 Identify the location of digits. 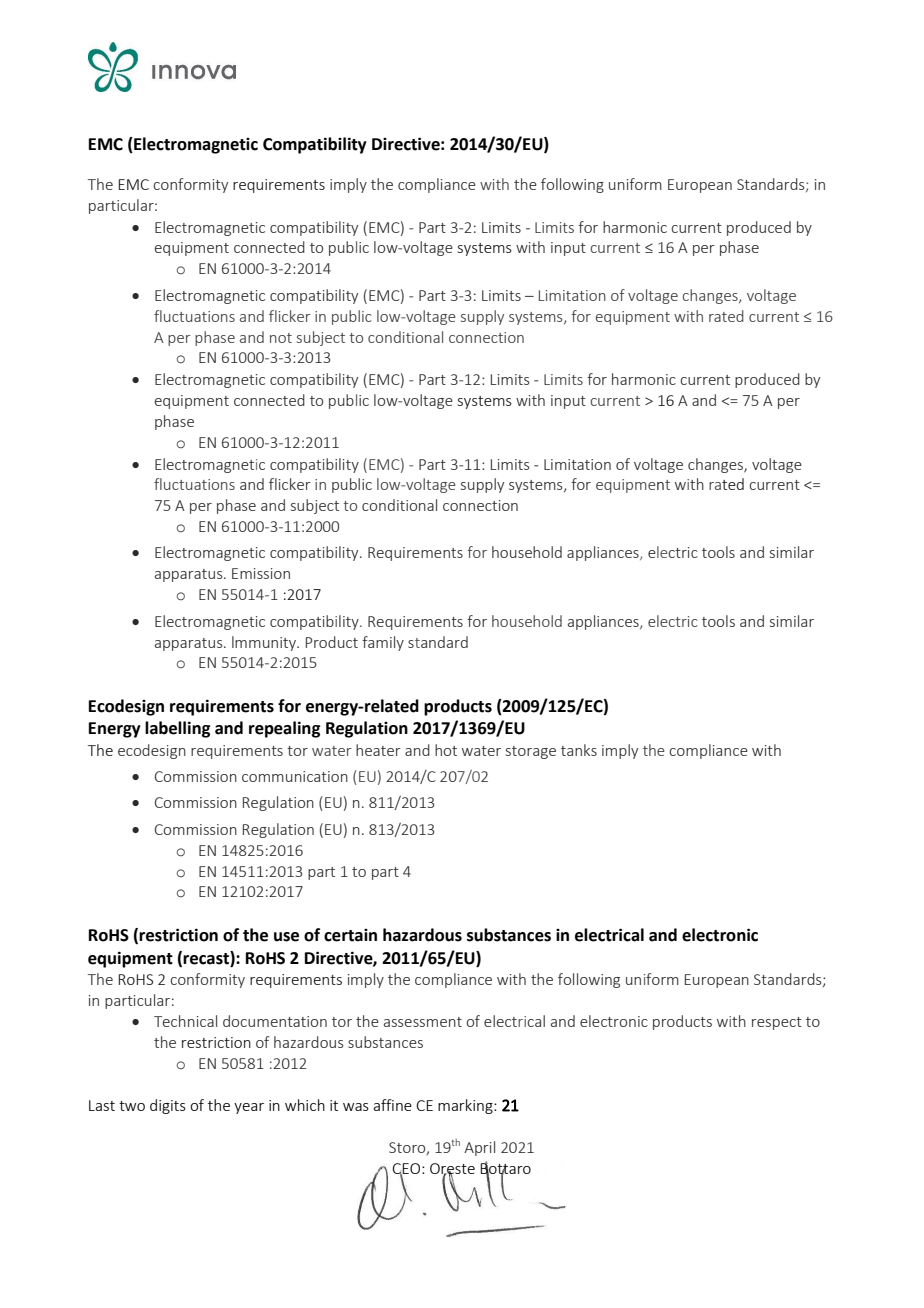
(168, 1106).
